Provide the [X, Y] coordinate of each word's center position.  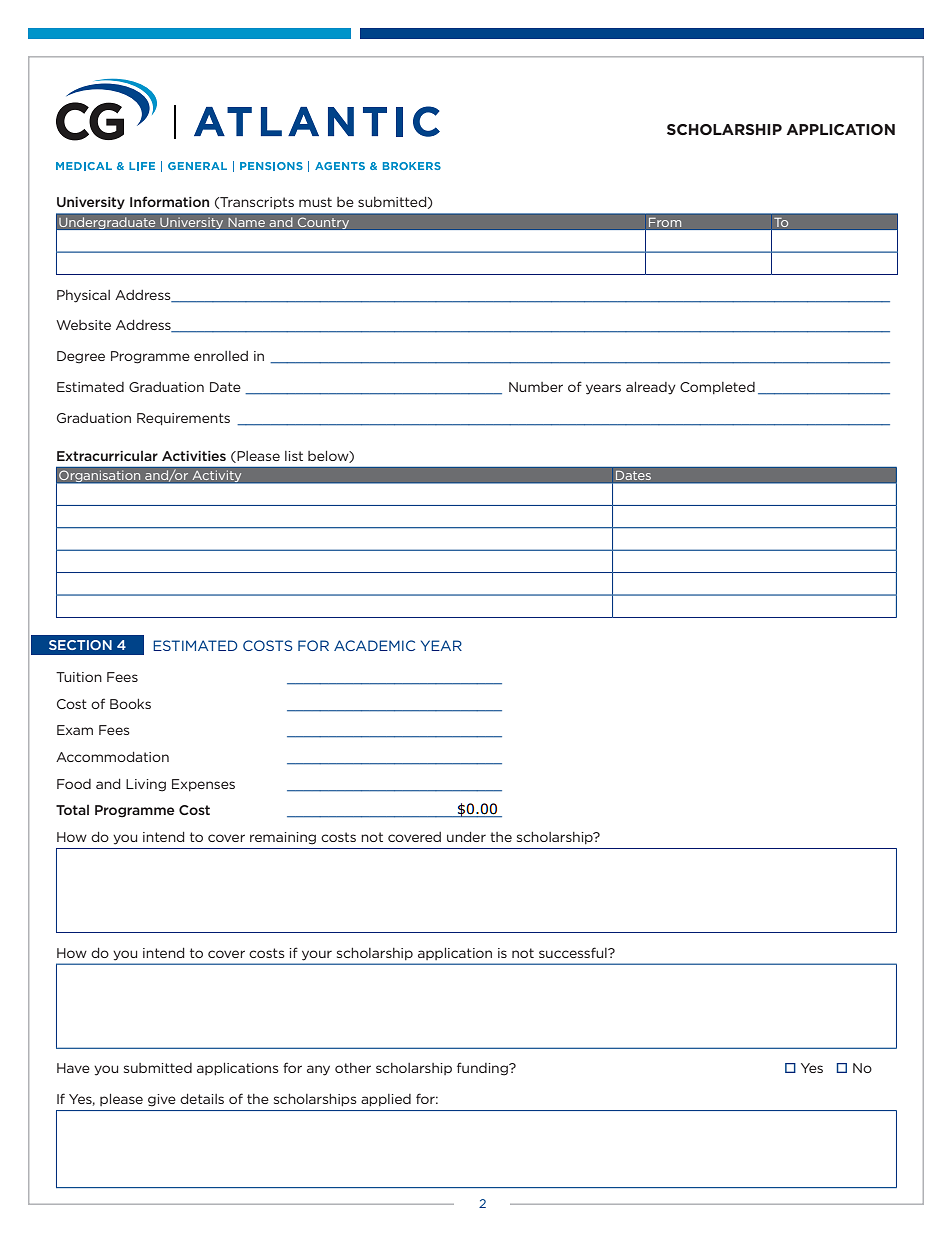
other [353, 1068]
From [665, 222]
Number [536, 387]
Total [72, 810]
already [651, 388]
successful [574, 952]
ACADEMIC [374, 645]
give [162, 1100]
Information [169, 201]
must [315, 202]
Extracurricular [107, 456]
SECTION [80, 645]
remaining [283, 838]
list [294, 456]
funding [483, 1069]
